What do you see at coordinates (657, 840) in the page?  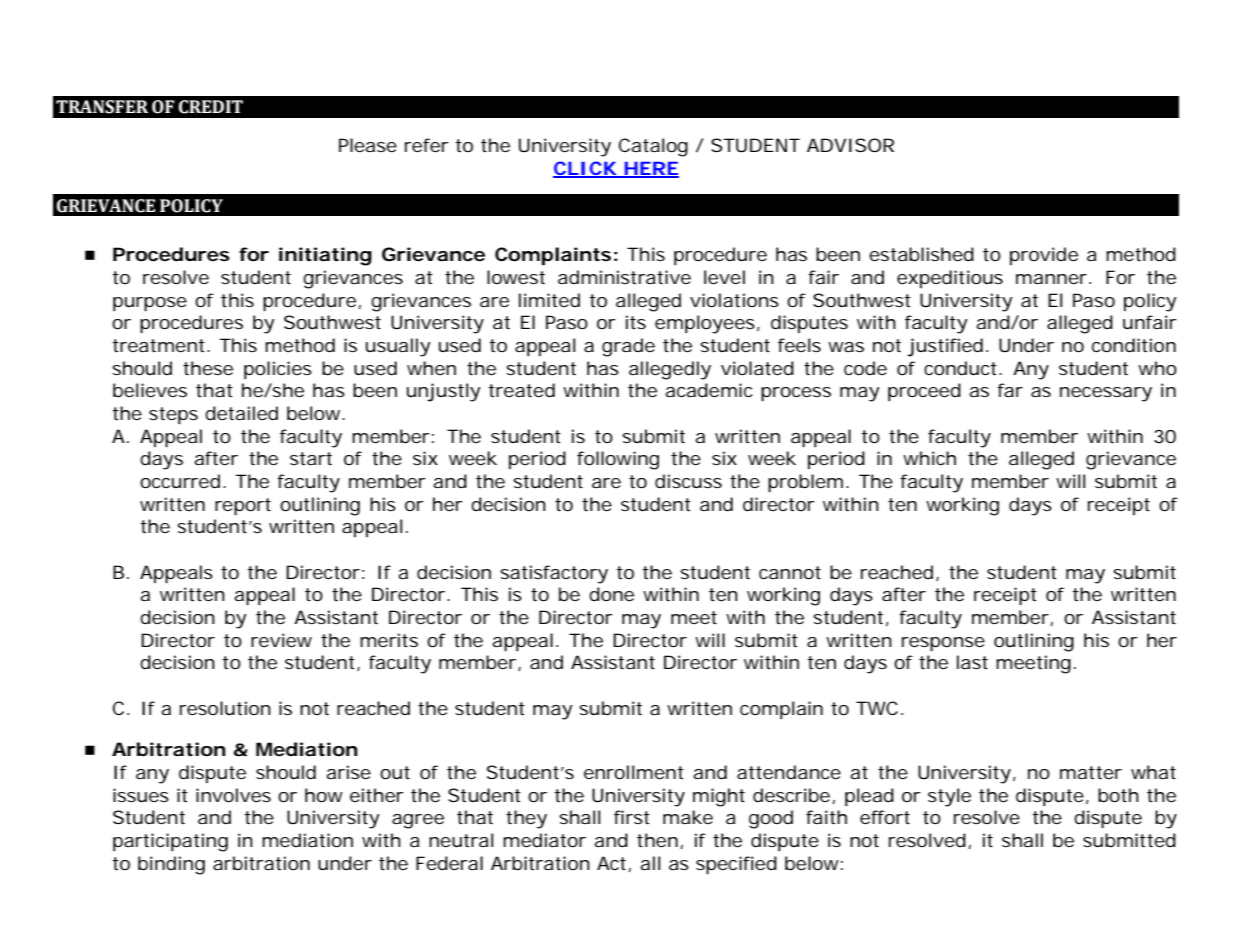 I see `then` at bounding box center [657, 840].
